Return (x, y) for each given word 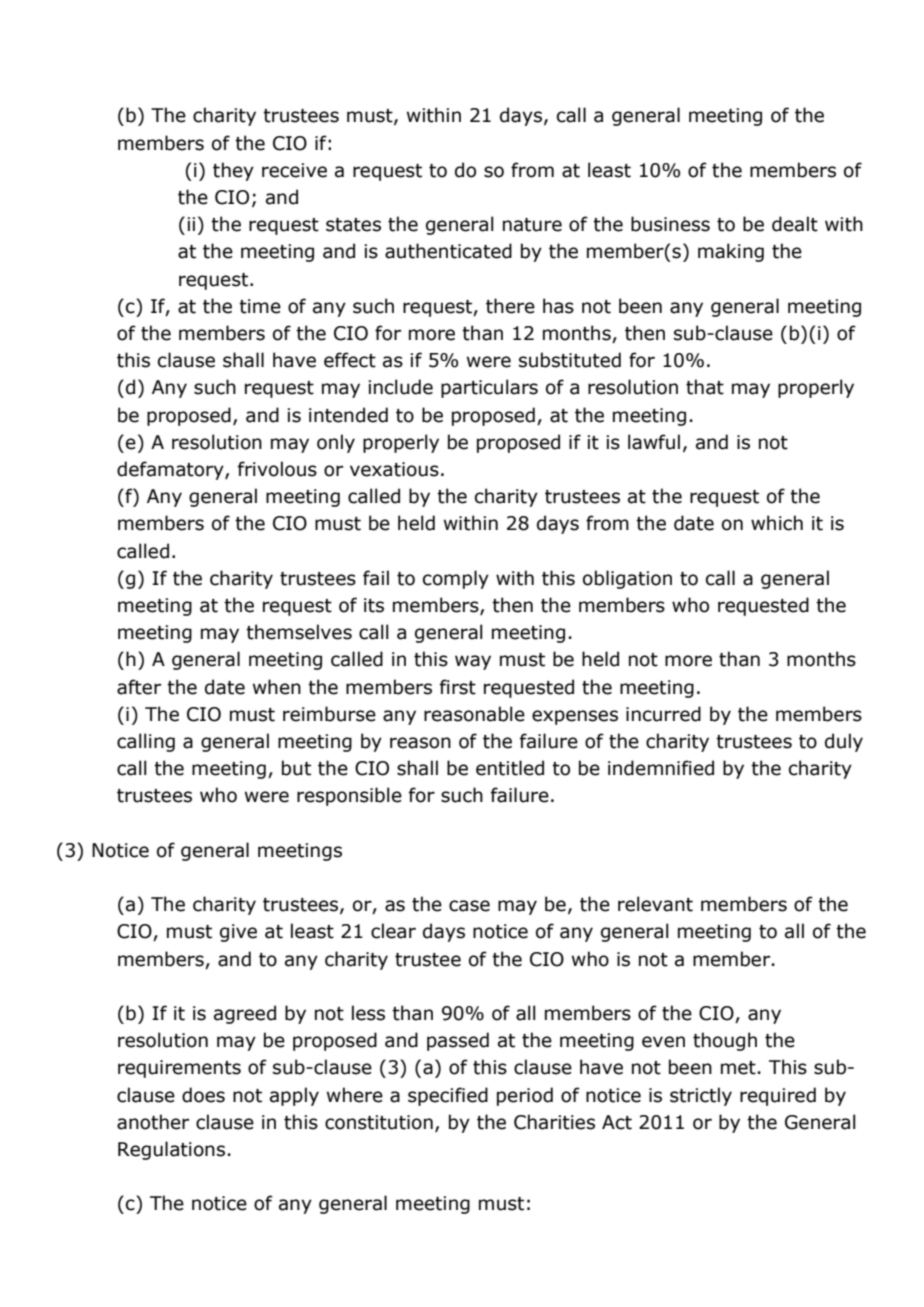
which (777, 523)
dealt (795, 224)
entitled (510, 768)
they (233, 171)
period (525, 1096)
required (778, 1096)
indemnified (661, 768)
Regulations (171, 1150)
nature (532, 225)
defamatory (171, 470)
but (296, 768)
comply (456, 579)
